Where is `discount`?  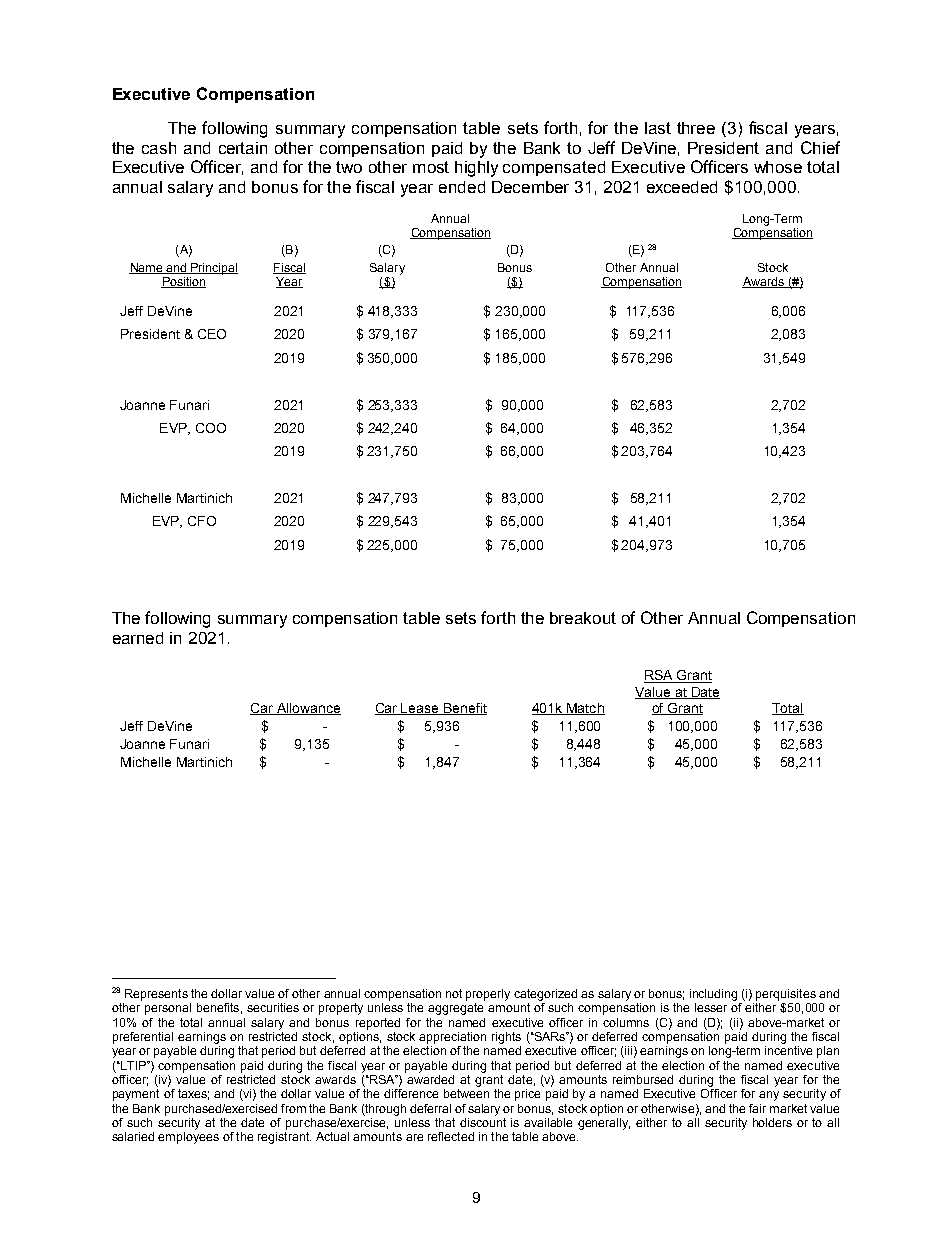
discount is located at coordinates (483, 1122).
